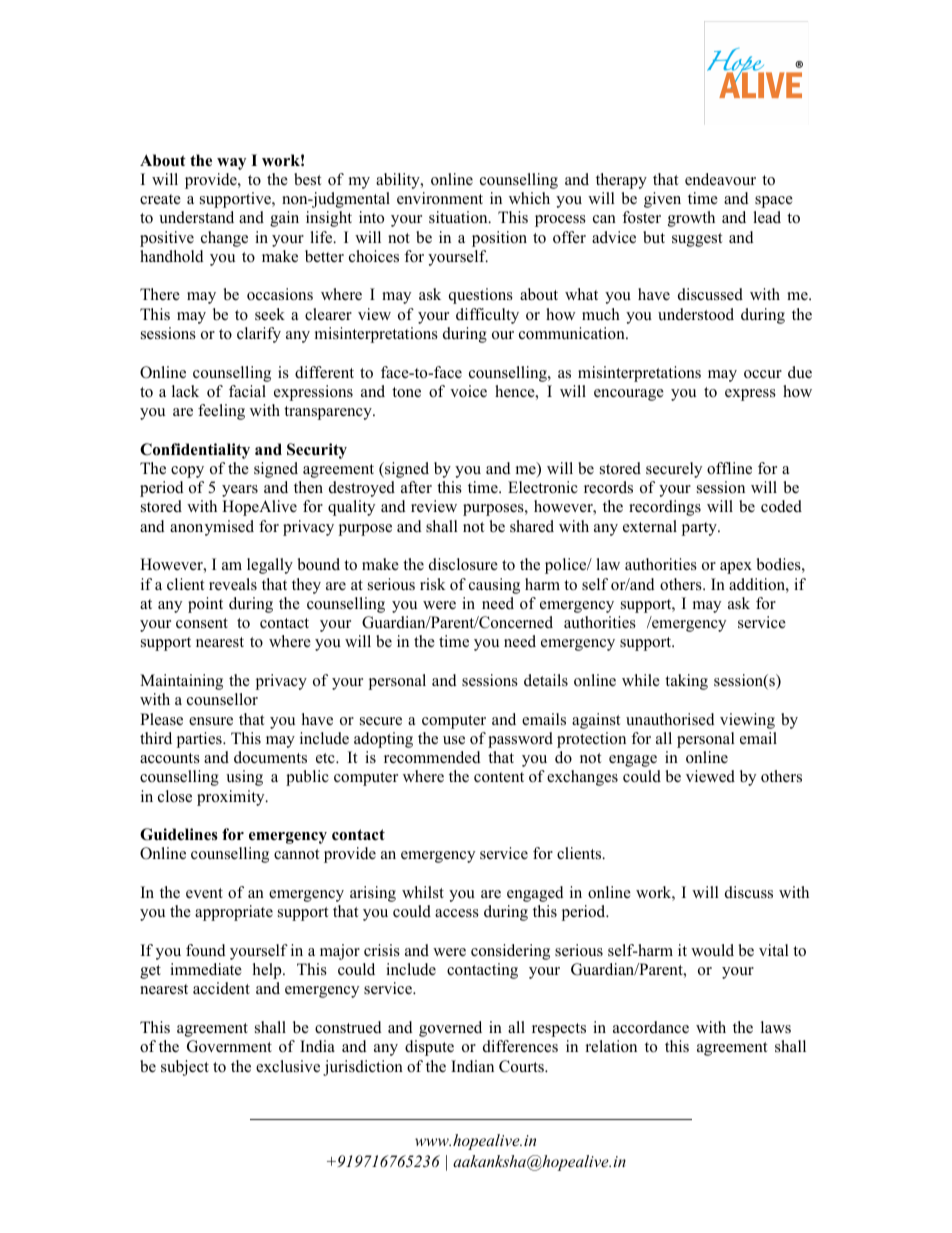  Describe the element at coordinates (229, 1046) in the document. I see `Government` at that location.
